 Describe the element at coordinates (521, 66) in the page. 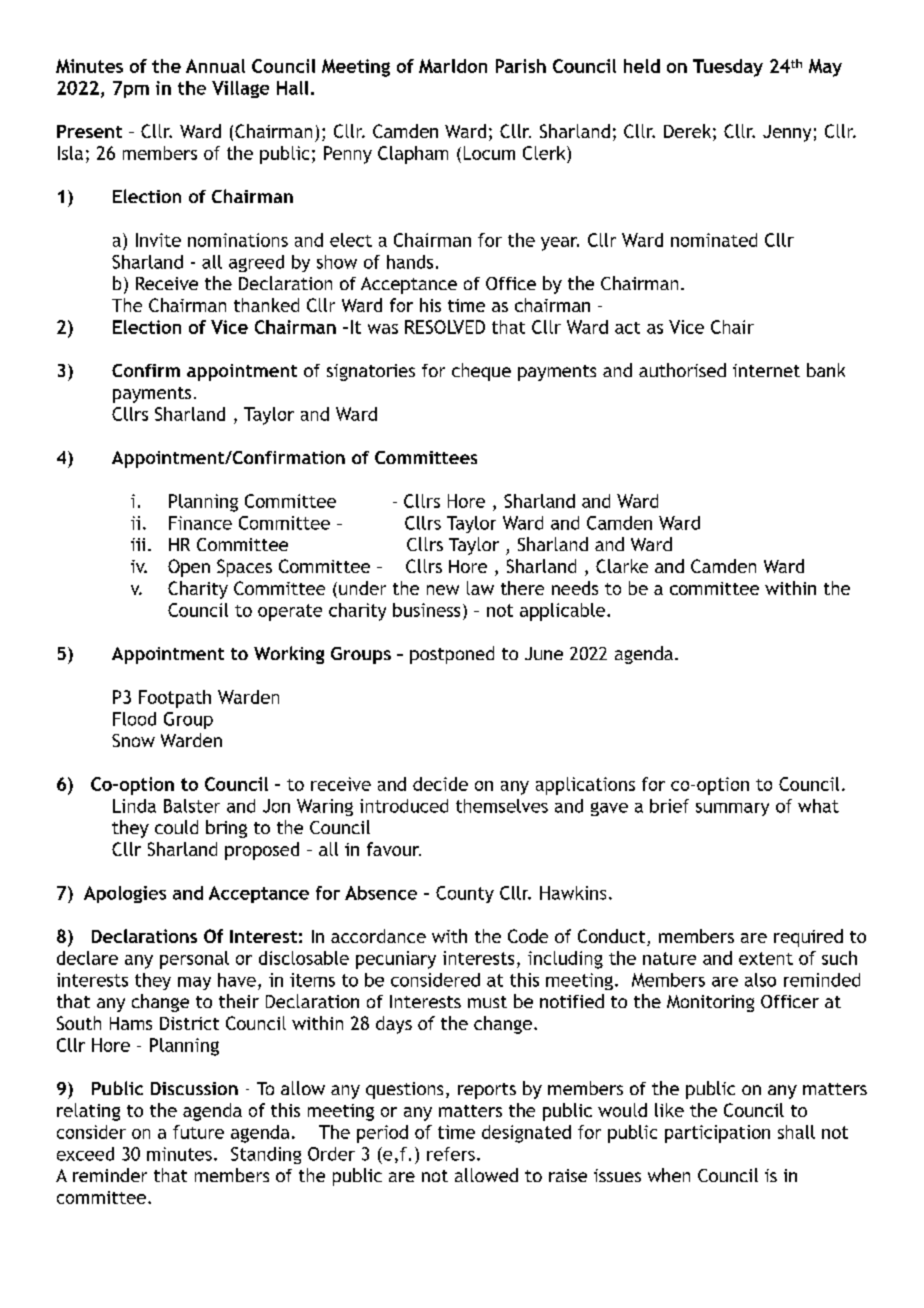

I see `Parish` at that location.
